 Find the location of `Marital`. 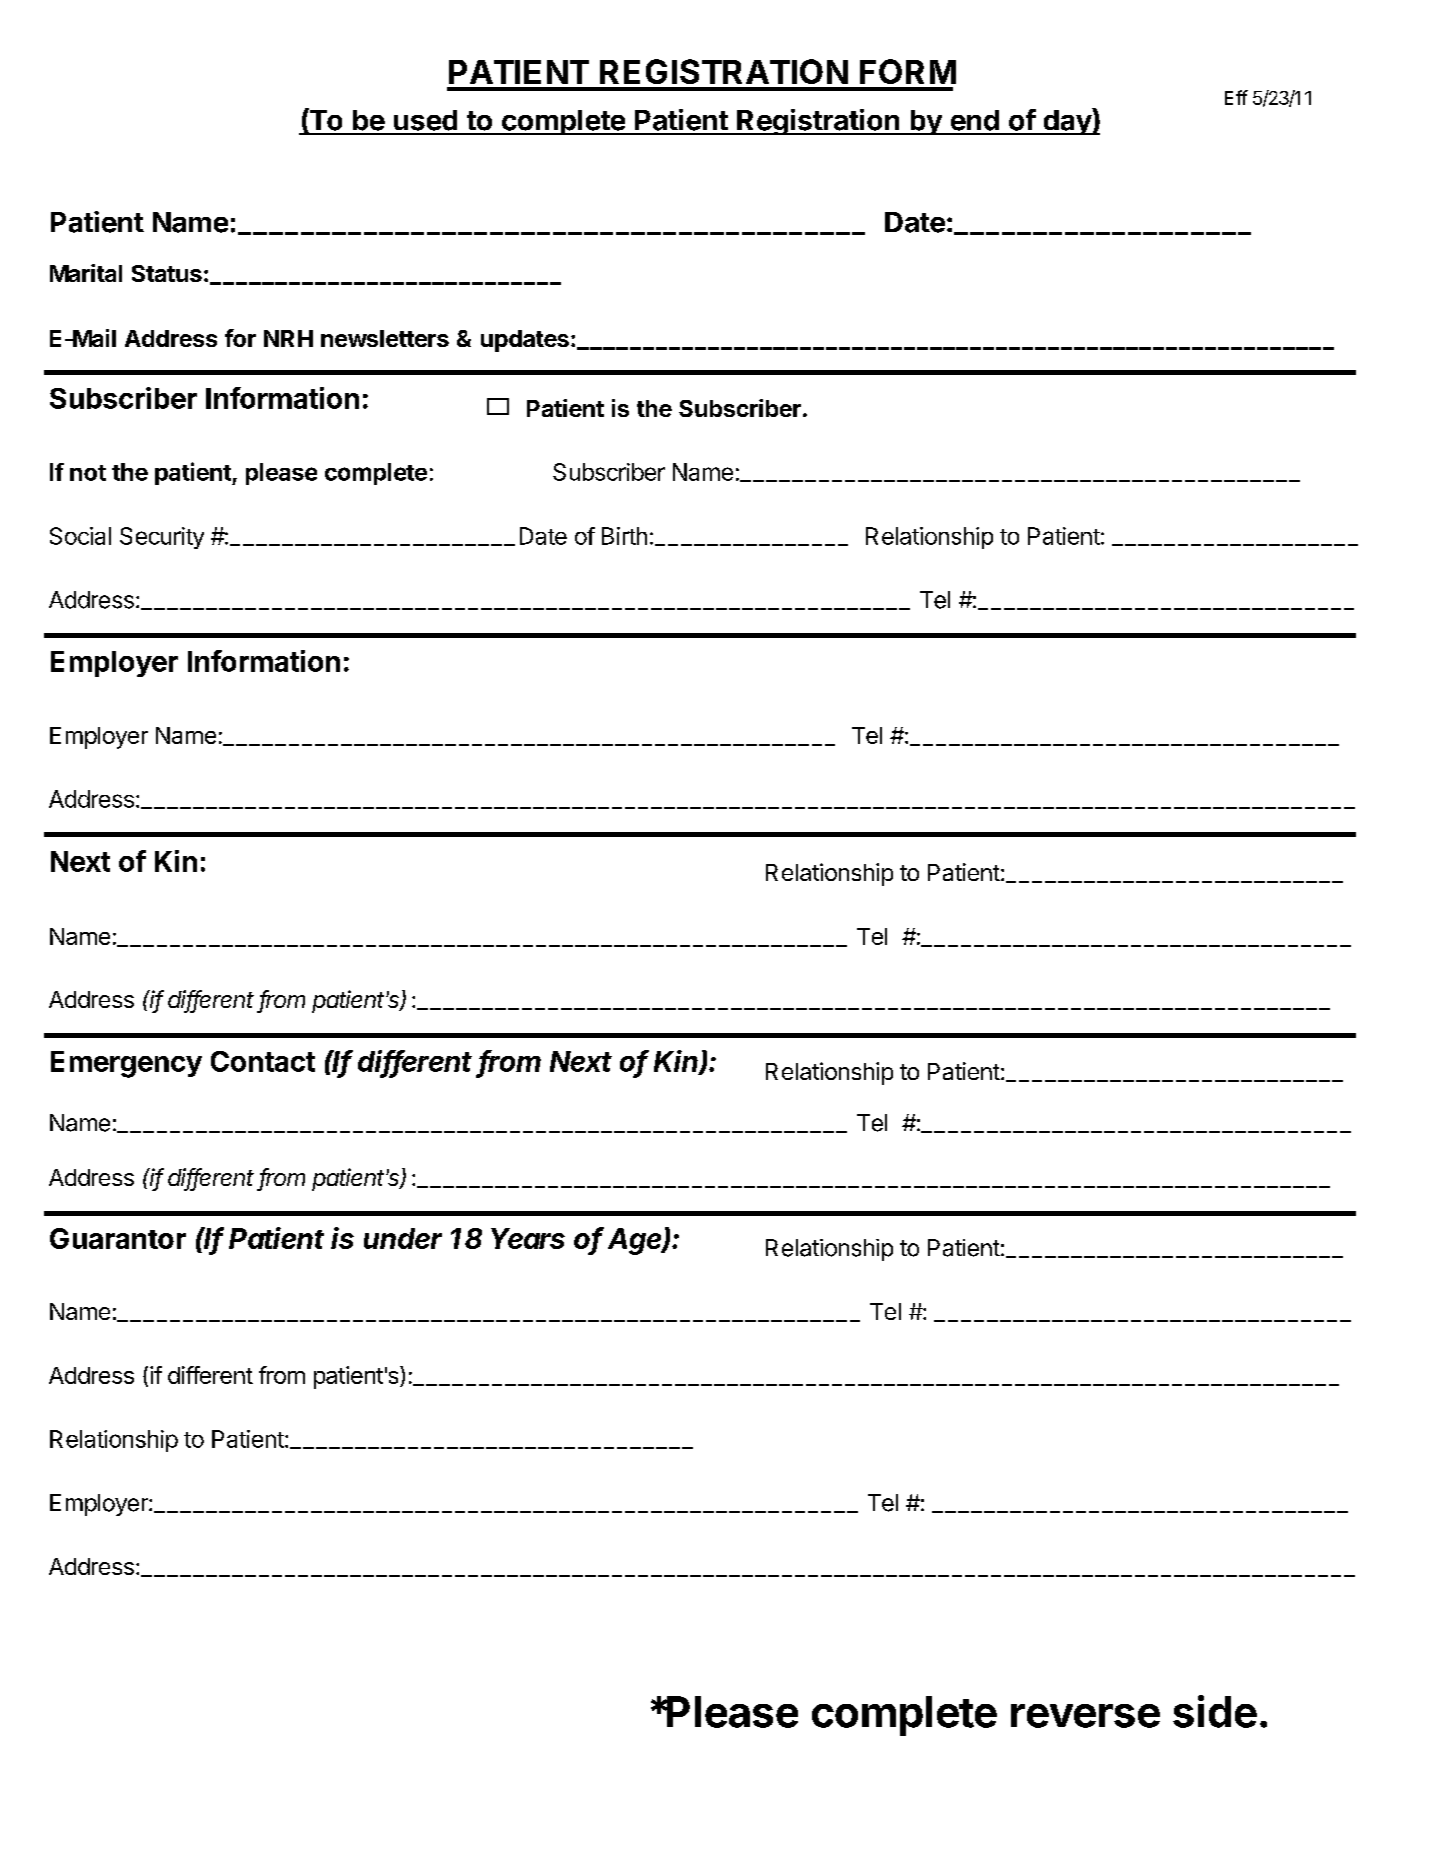

Marital is located at coordinates (86, 273).
